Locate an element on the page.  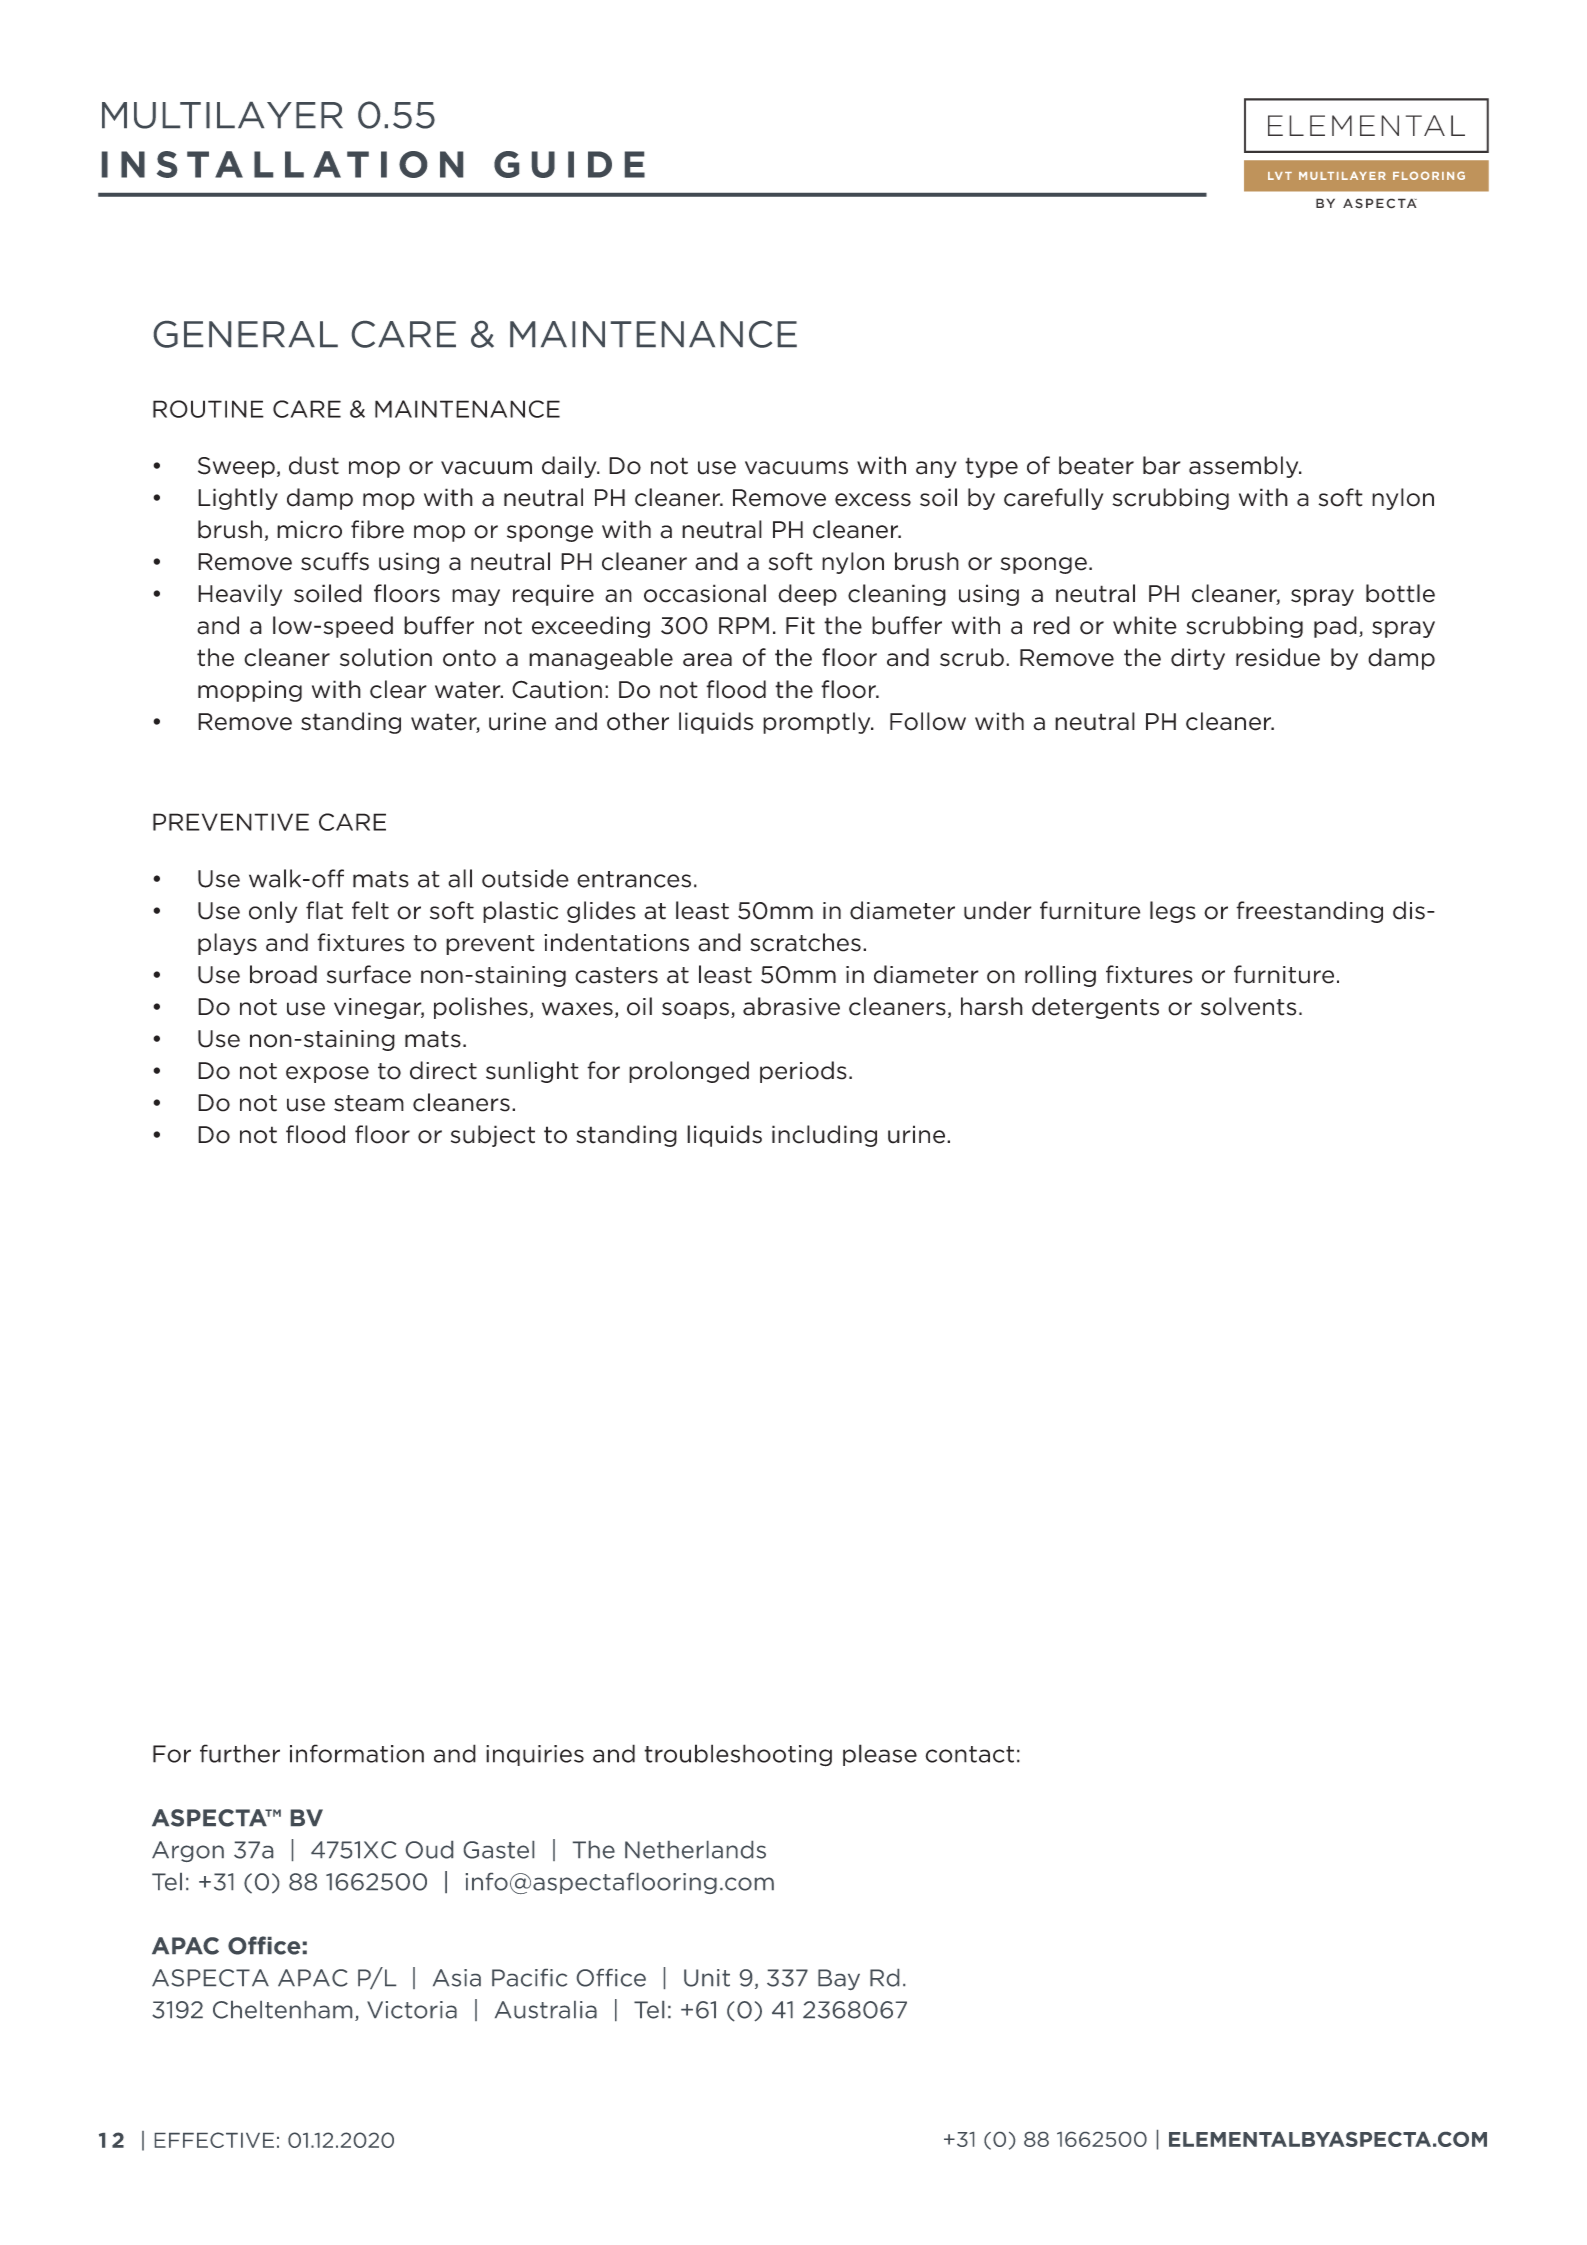
any is located at coordinates (936, 469).
